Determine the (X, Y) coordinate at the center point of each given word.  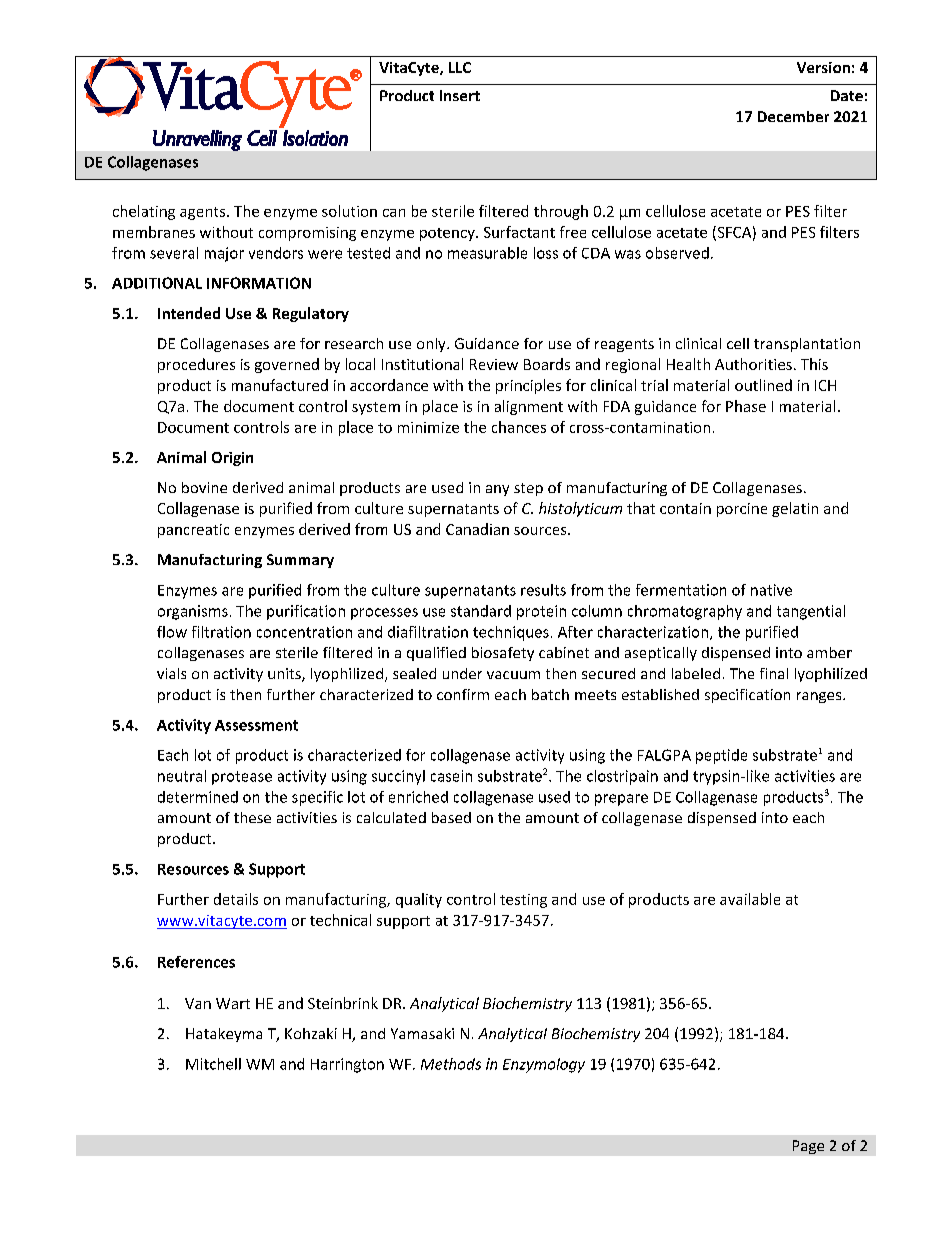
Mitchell (213, 1064)
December (793, 116)
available (750, 899)
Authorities (753, 364)
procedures (196, 365)
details (236, 899)
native (771, 590)
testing (523, 901)
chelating (144, 212)
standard (481, 611)
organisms (193, 612)
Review (494, 364)
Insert (460, 95)
